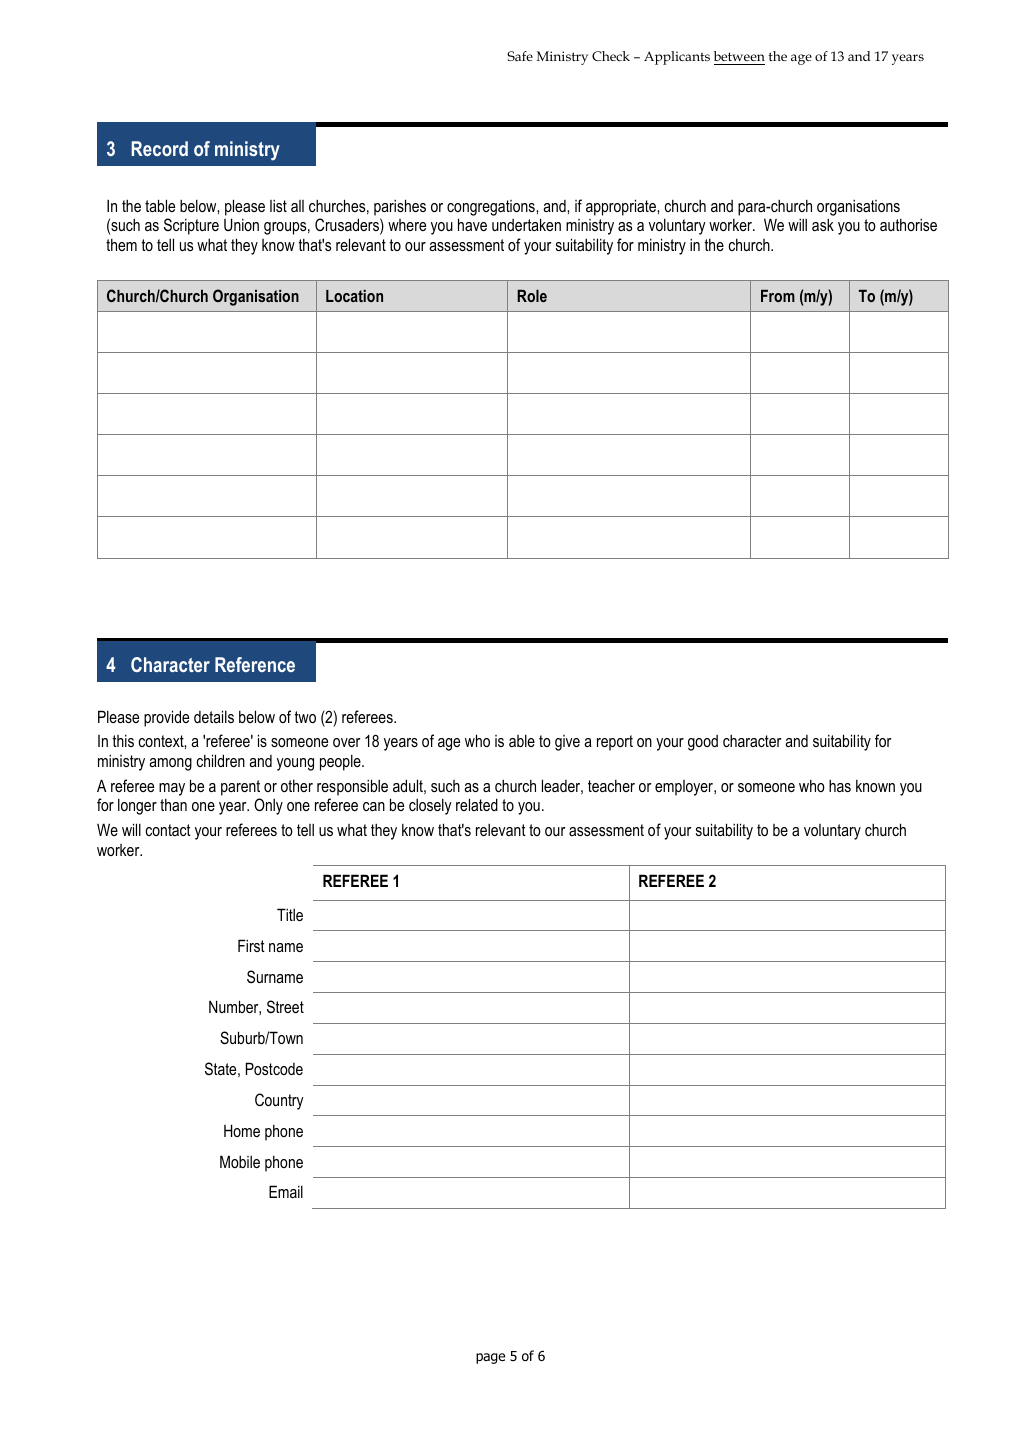  What do you see at coordinates (840, 785) in the screenshot?
I see `has` at bounding box center [840, 785].
